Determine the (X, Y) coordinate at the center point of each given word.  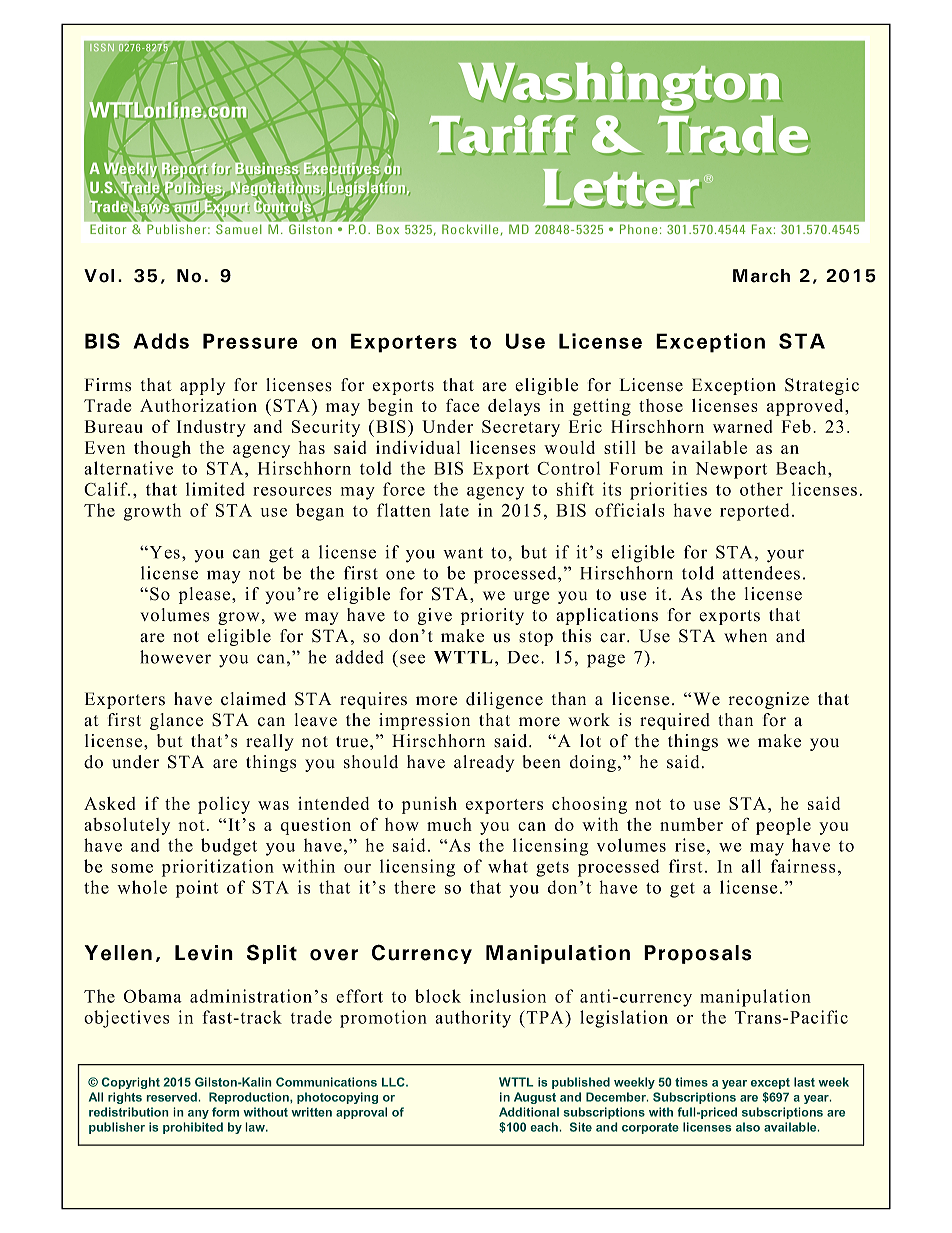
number (691, 824)
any (198, 1114)
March (761, 276)
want (463, 553)
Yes (163, 552)
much (449, 824)
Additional (529, 1112)
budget (229, 847)
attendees (761, 573)
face (462, 405)
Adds (161, 341)
